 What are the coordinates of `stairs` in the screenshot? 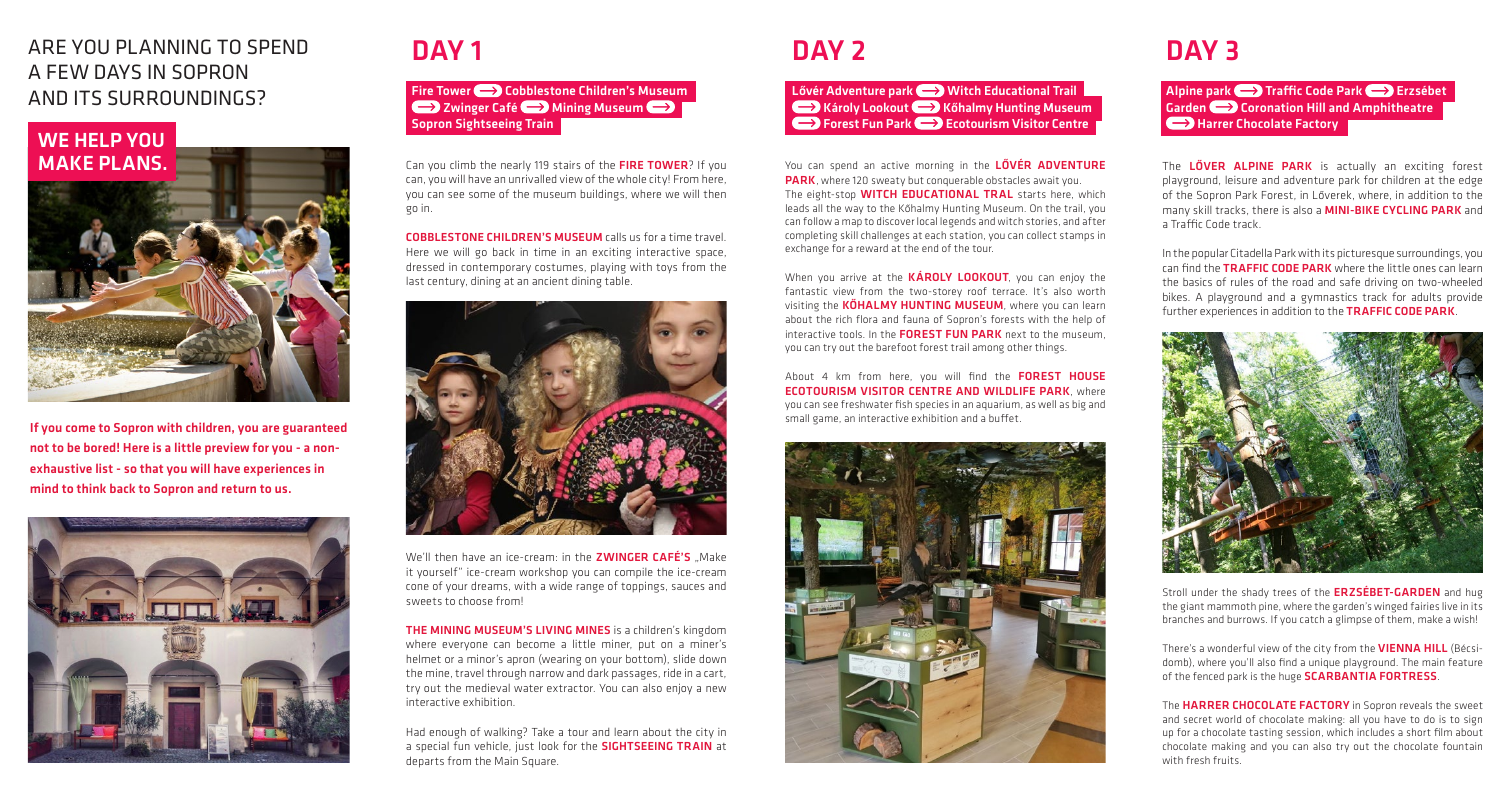 It's located at (567, 165).
